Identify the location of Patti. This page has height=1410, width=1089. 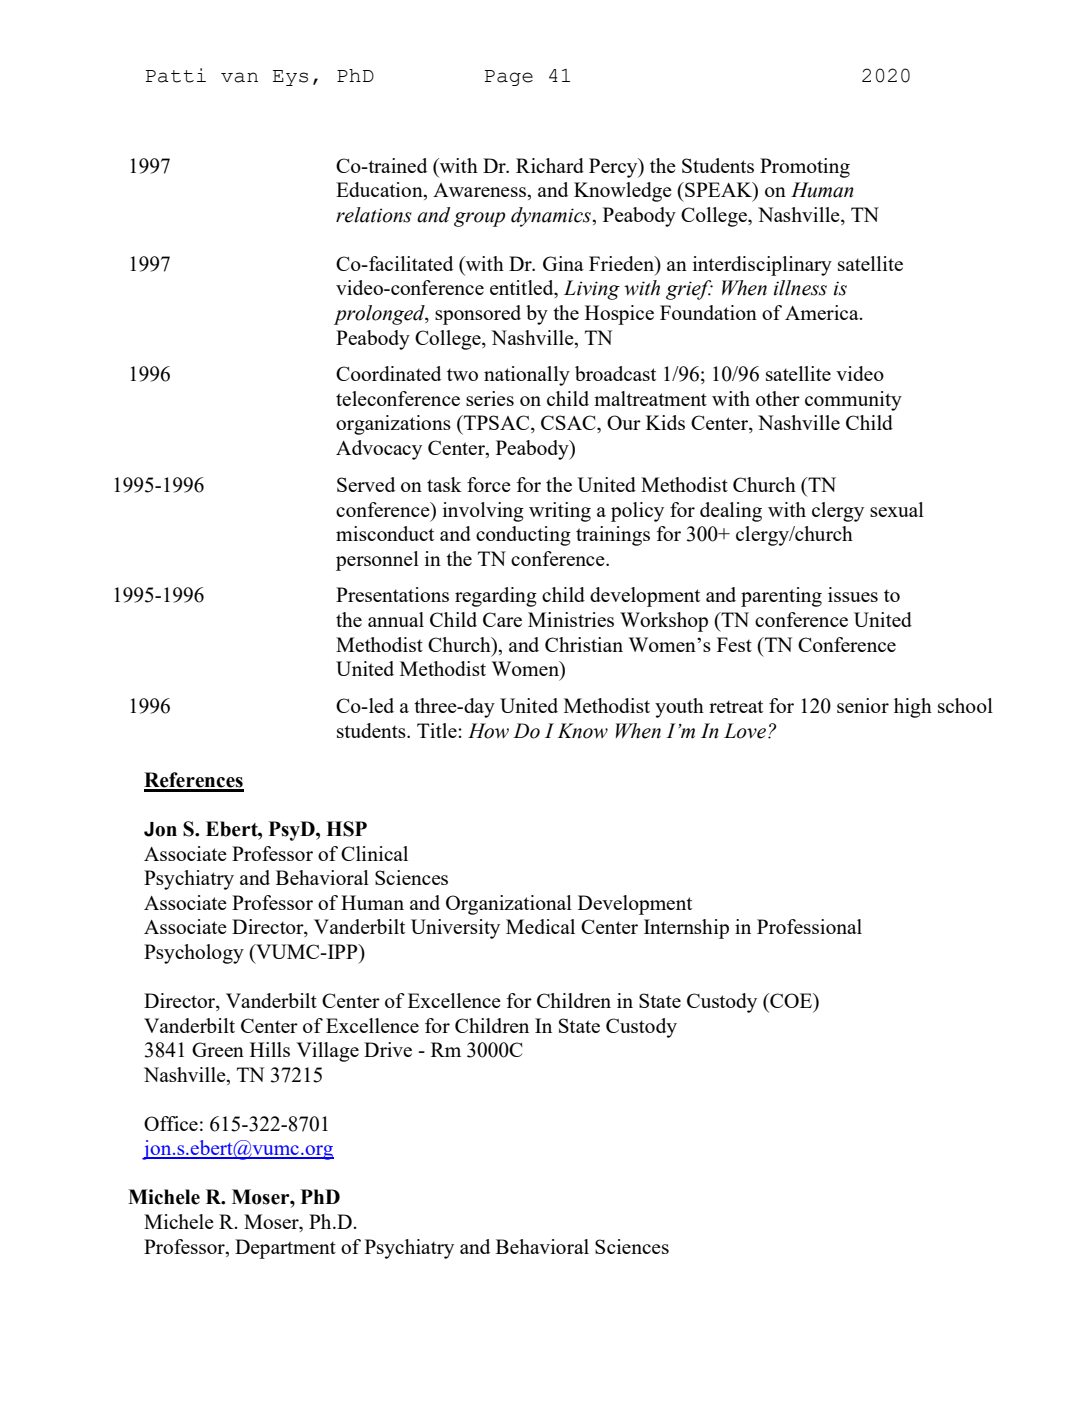
(176, 75).
